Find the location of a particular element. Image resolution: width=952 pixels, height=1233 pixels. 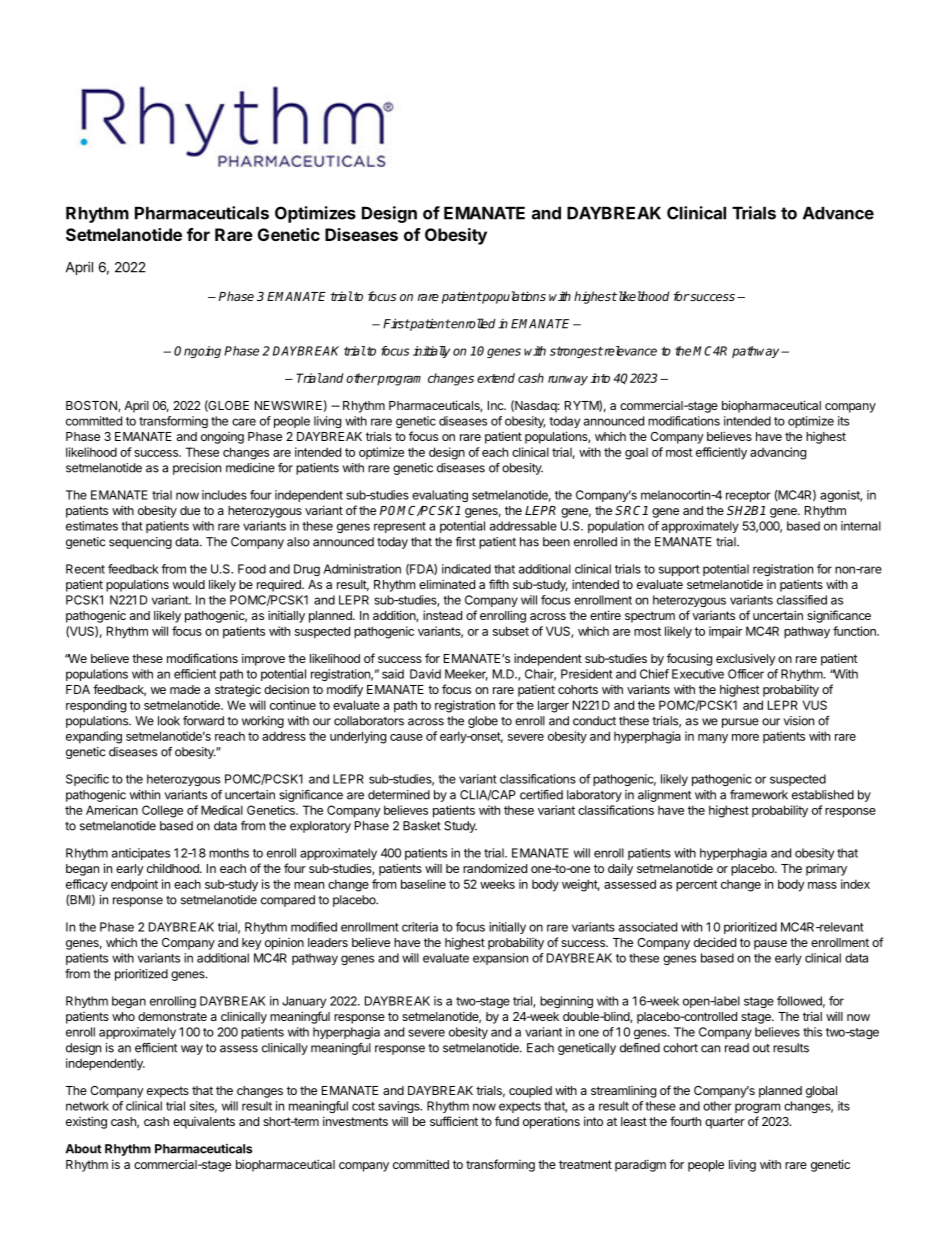

BOSTON is located at coordinates (92, 406).
